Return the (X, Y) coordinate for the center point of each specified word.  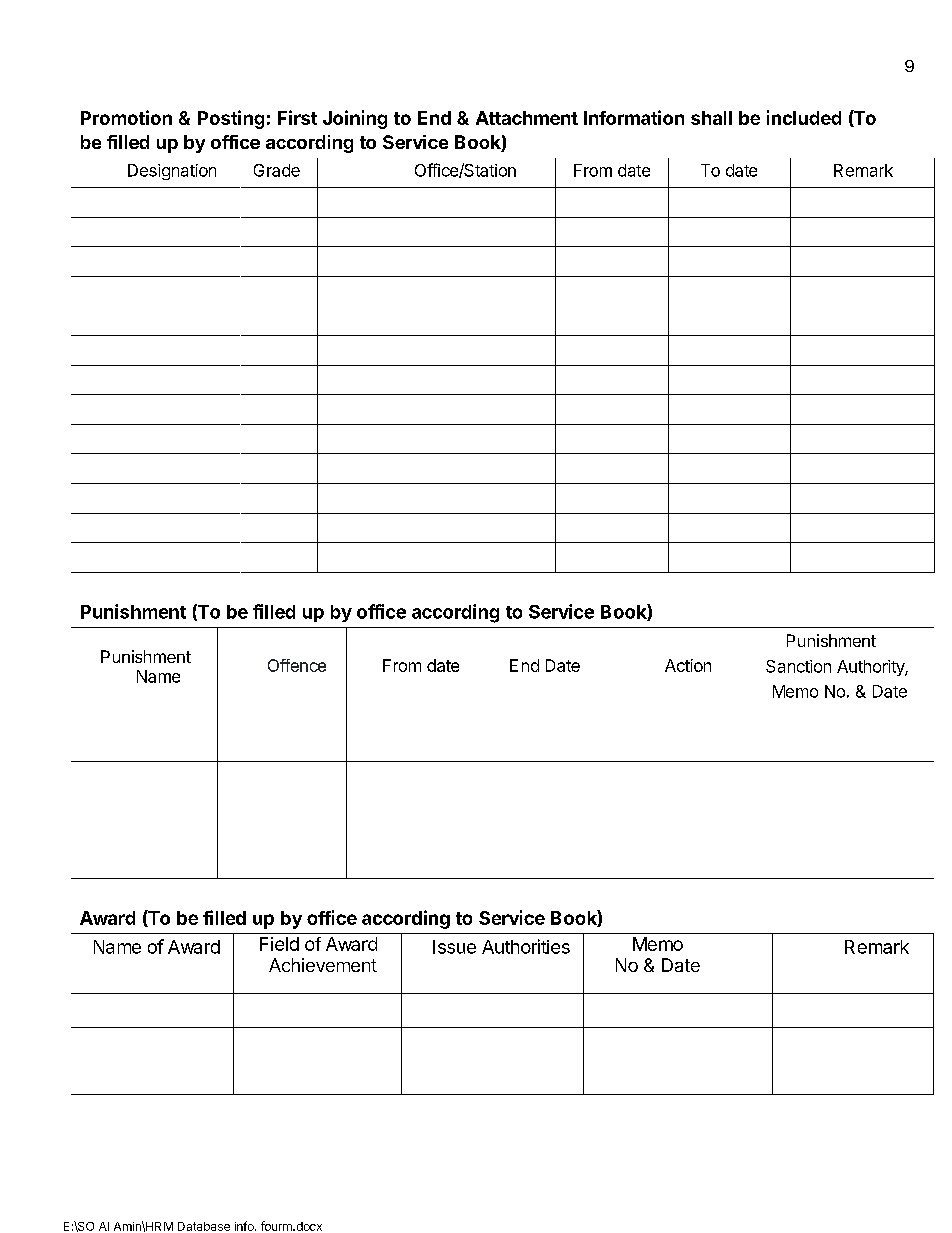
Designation (172, 172)
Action (688, 665)
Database (204, 1226)
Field (279, 944)
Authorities (526, 946)
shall (711, 118)
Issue (454, 947)
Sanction (798, 666)
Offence (297, 665)
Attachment (527, 118)
